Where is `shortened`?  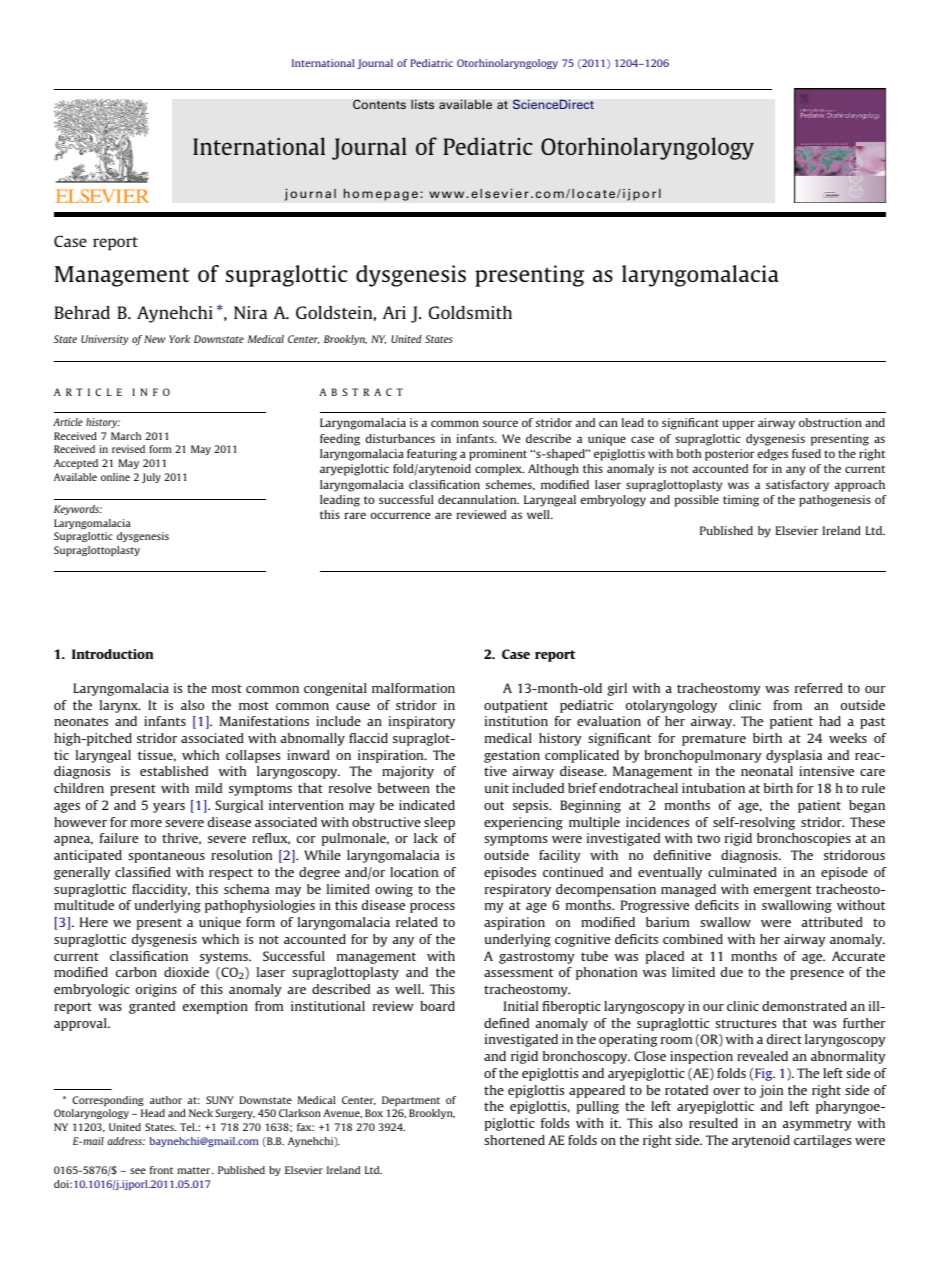 shortened is located at coordinates (514, 1140).
